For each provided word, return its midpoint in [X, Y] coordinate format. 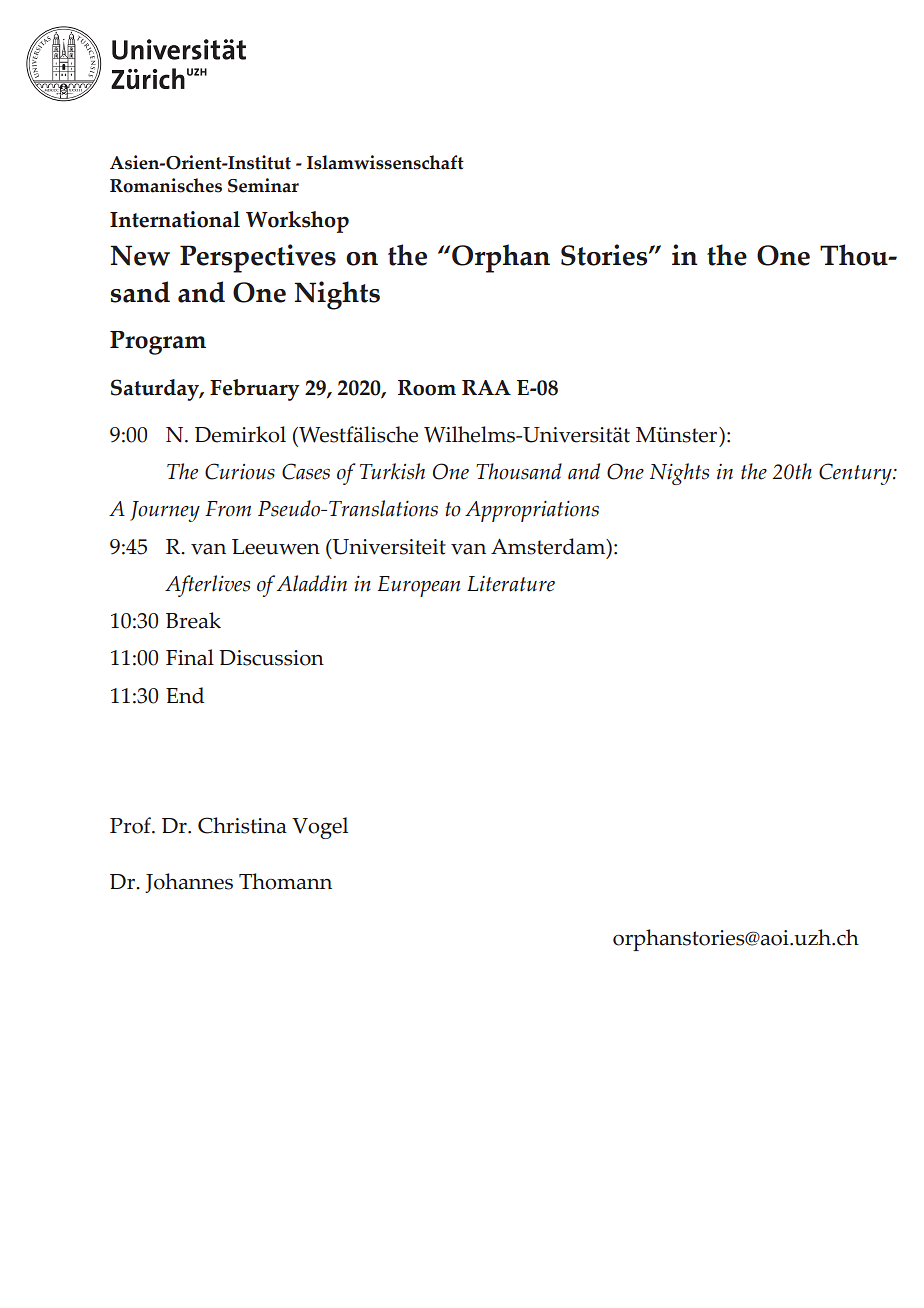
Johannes [189, 883]
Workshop [297, 222]
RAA [486, 387]
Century [856, 474]
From [228, 509]
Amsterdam [549, 546]
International [175, 219]
